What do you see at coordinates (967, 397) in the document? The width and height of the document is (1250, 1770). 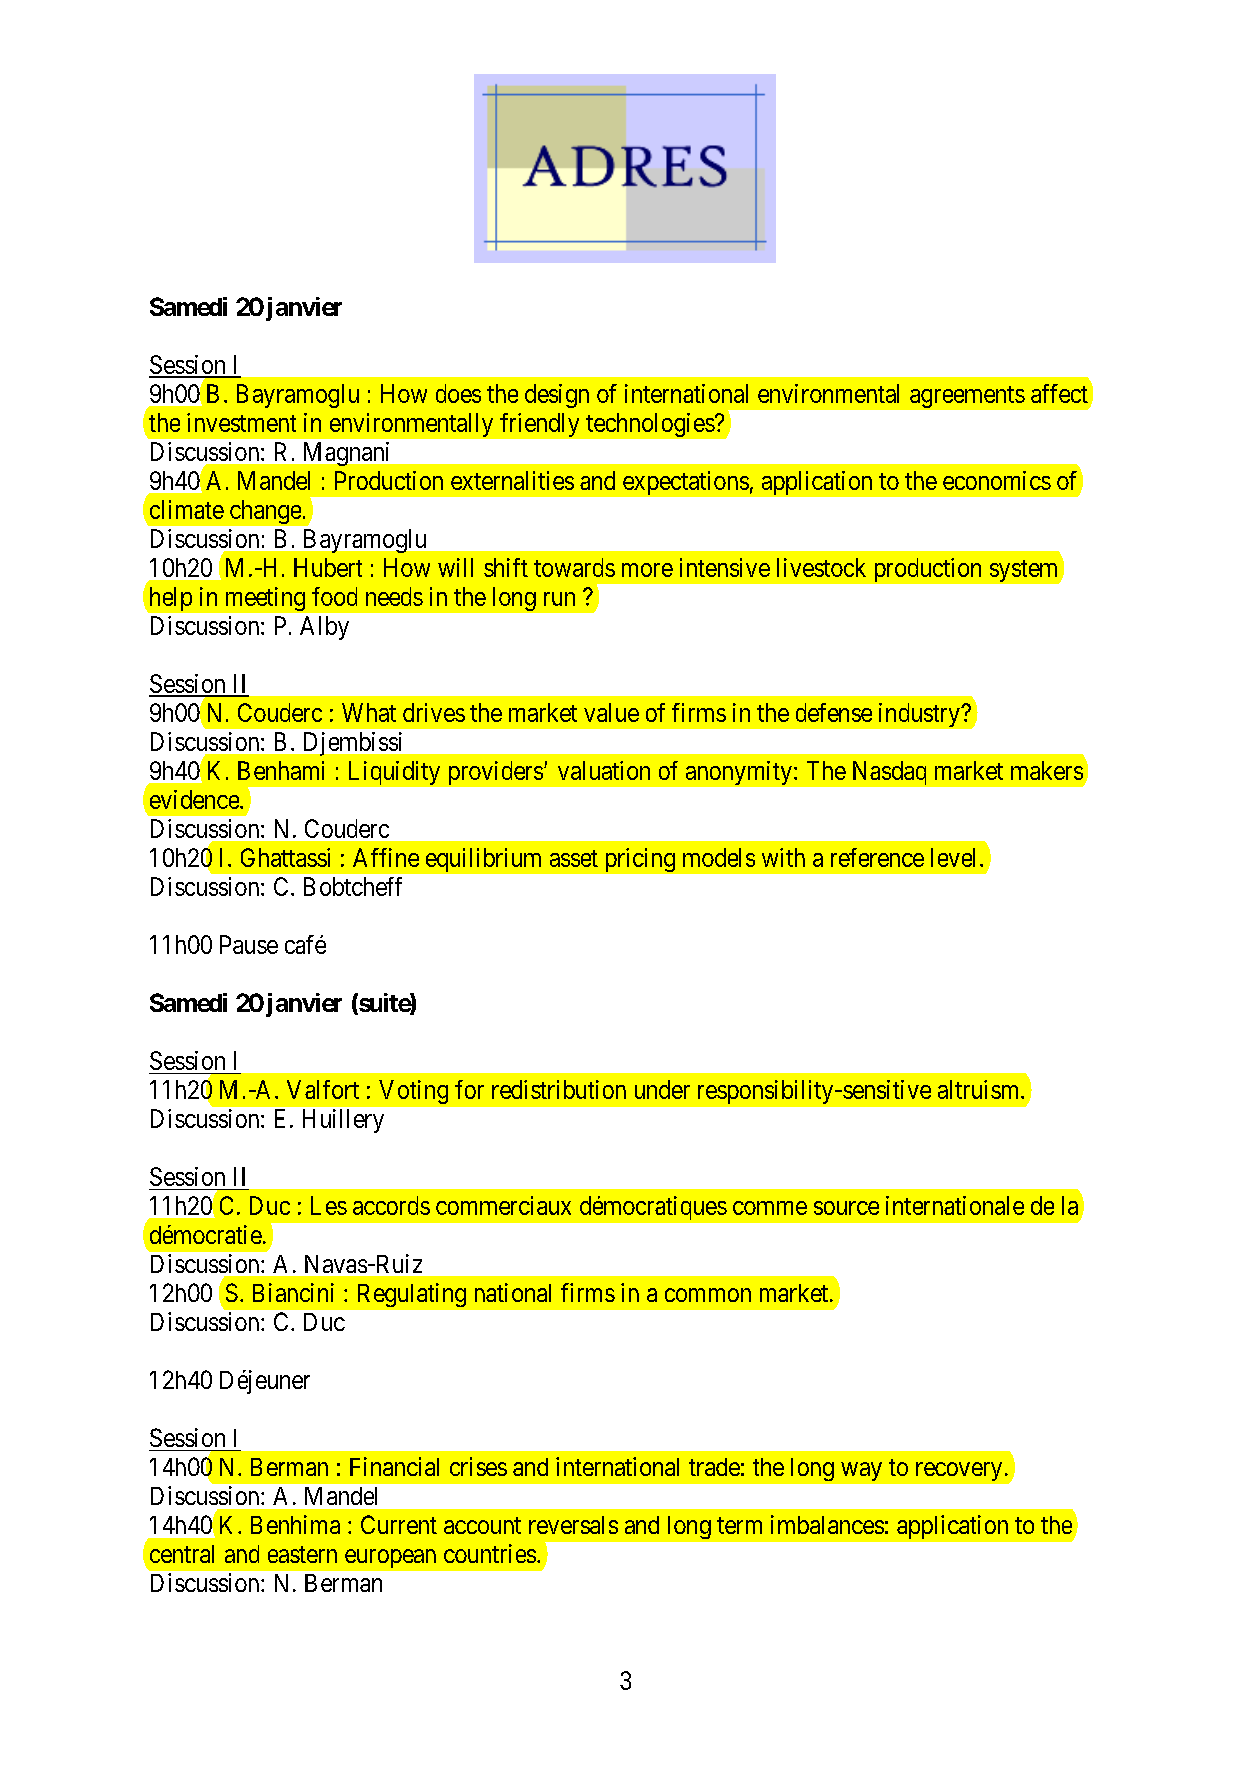 I see `agreements` at bounding box center [967, 397].
